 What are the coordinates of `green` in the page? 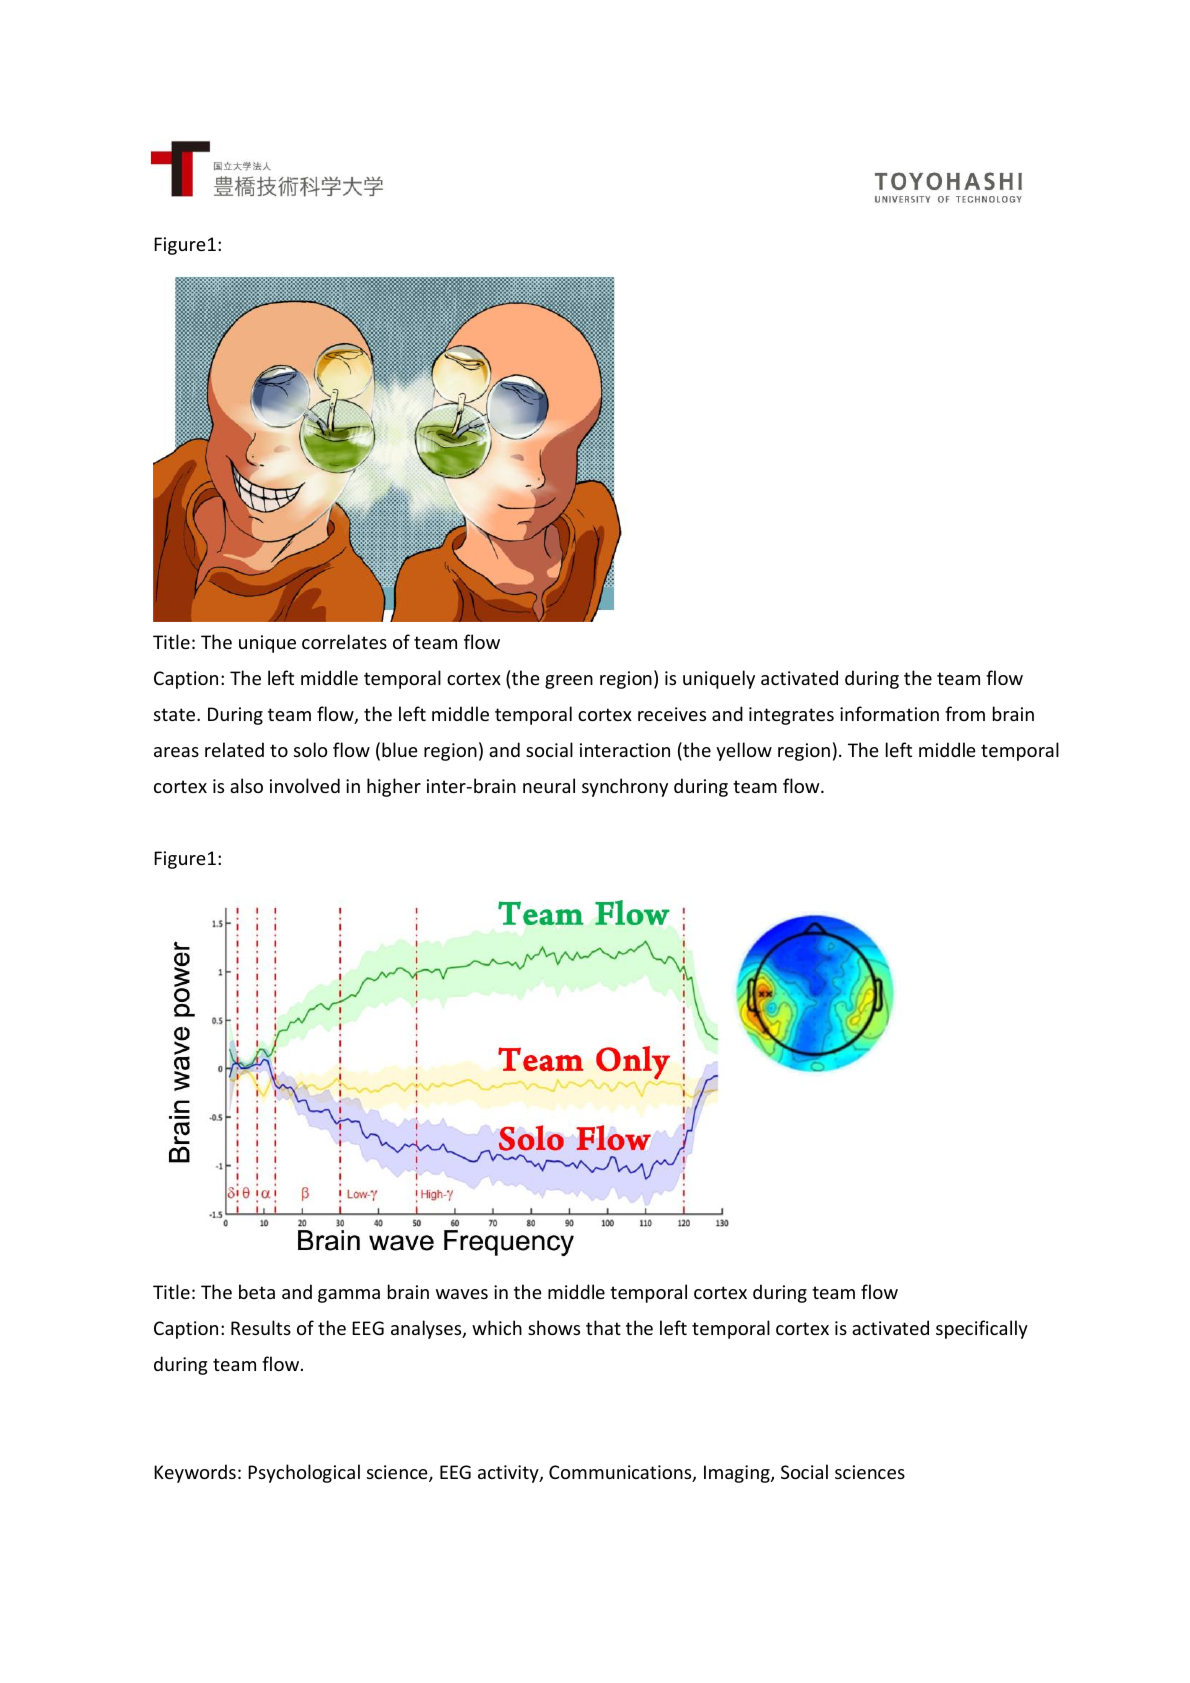 It's located at (569, 682).
